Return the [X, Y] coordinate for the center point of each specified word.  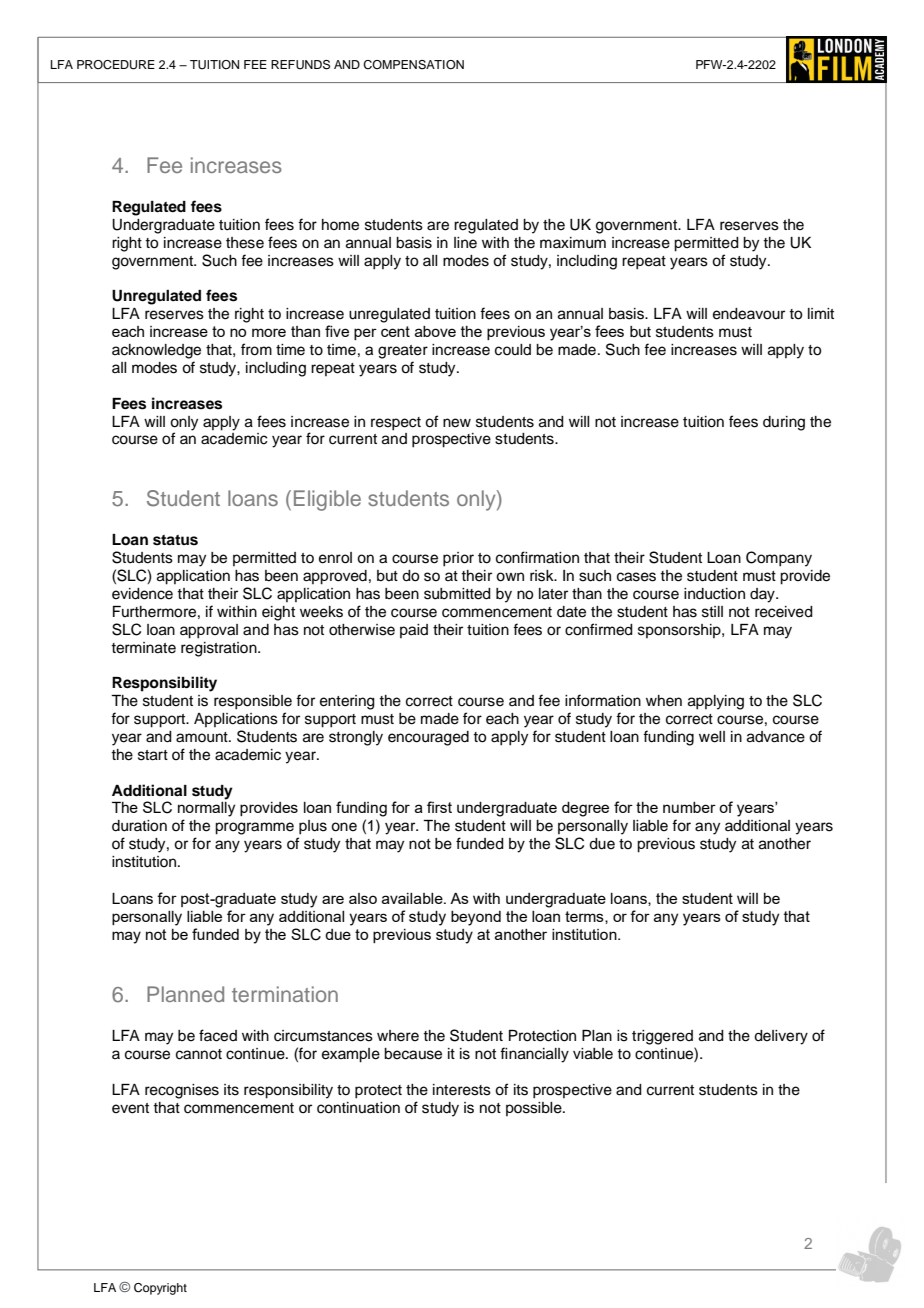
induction [714, 594]
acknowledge [156, 351]
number [689, 807]
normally [206, 809]
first [439, 807]
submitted [457, 594]
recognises [182, 1091]
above [435, 331]
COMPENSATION [413, 65]
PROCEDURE [116, 65]
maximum [573, 243]
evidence [142, 594]
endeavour [749, 314]
